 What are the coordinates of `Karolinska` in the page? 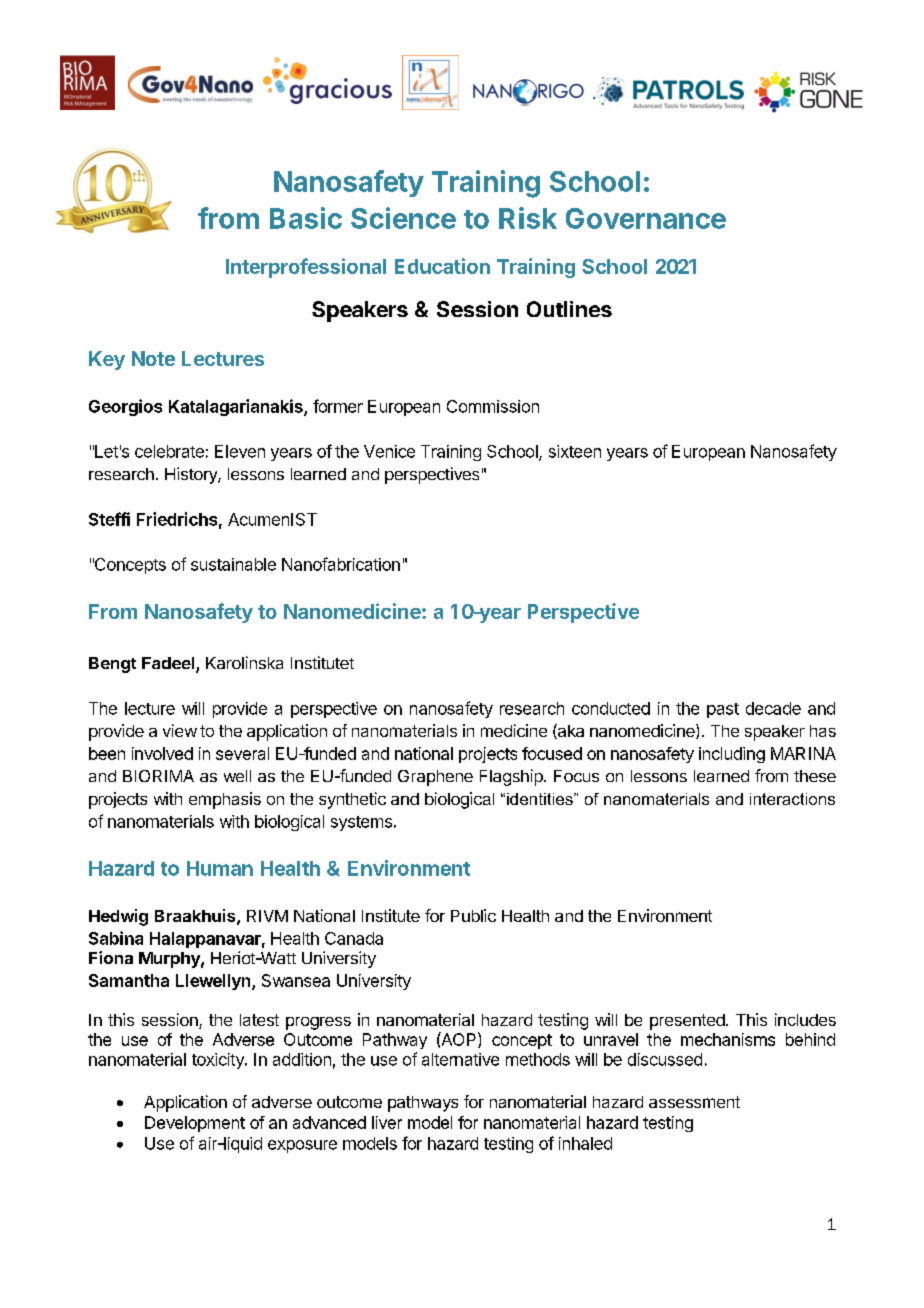 It's located at (244, 662).
